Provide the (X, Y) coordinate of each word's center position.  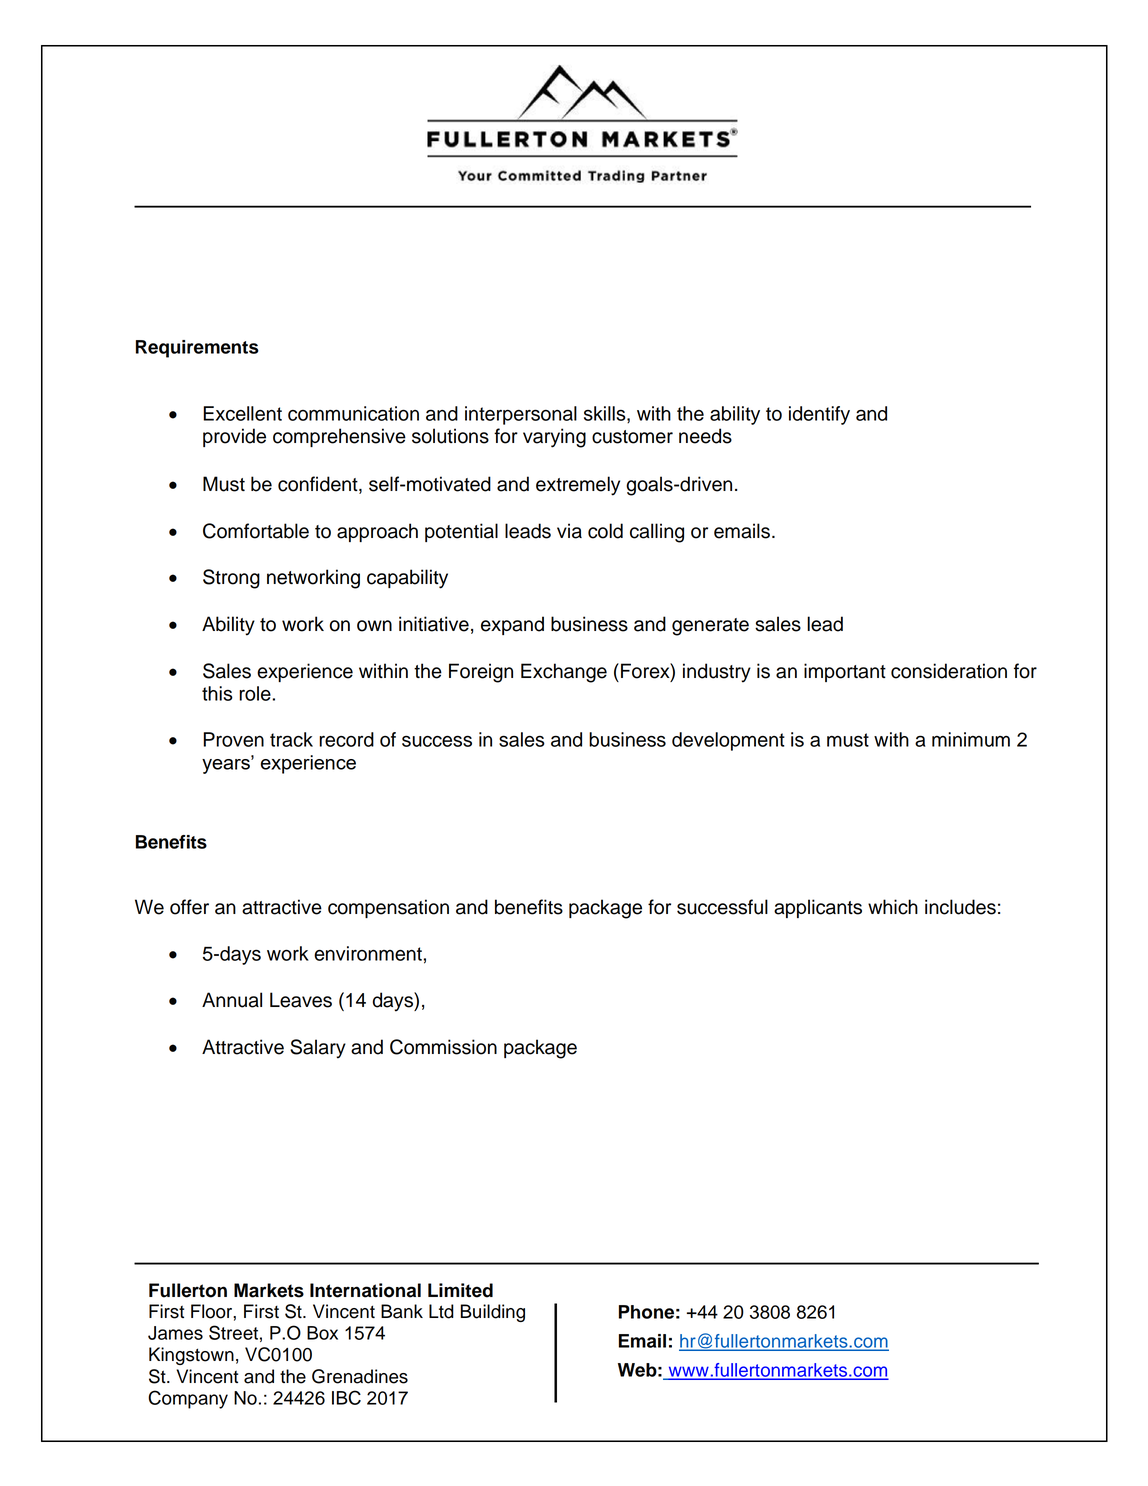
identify (819, 415)
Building (492, 1313)
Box (322, 1333)
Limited (460, 1290)
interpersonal (521, 415)
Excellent (242, 413)
